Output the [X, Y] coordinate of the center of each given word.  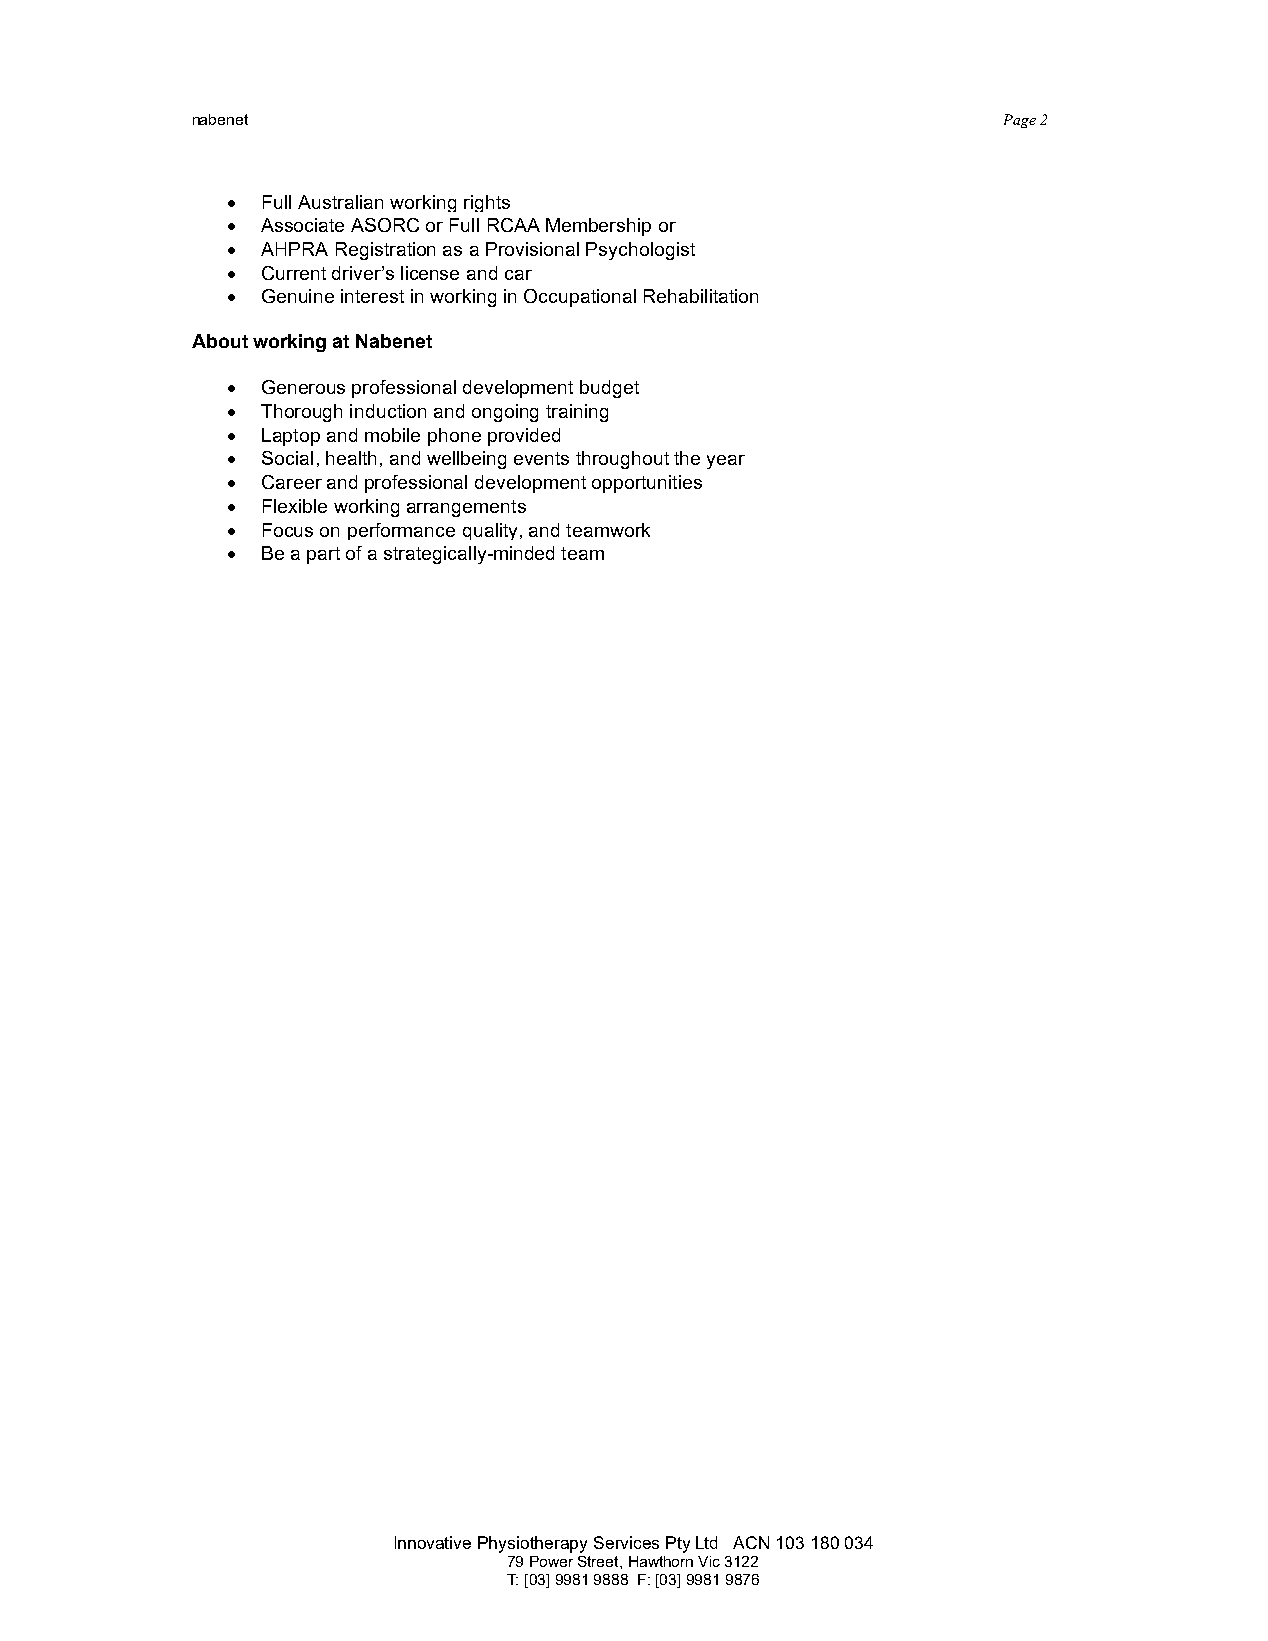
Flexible [295, 506]
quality [492, 531]
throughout [622, 460]
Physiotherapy [532, 1544]
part [323, 555]
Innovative [433, 1542]
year [726, 462]
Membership [598, 227]
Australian [340, 202]
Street [599, 1561]
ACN [751, 1542]
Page [1020, 121]
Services [626, 1542]
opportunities [647, 484]
